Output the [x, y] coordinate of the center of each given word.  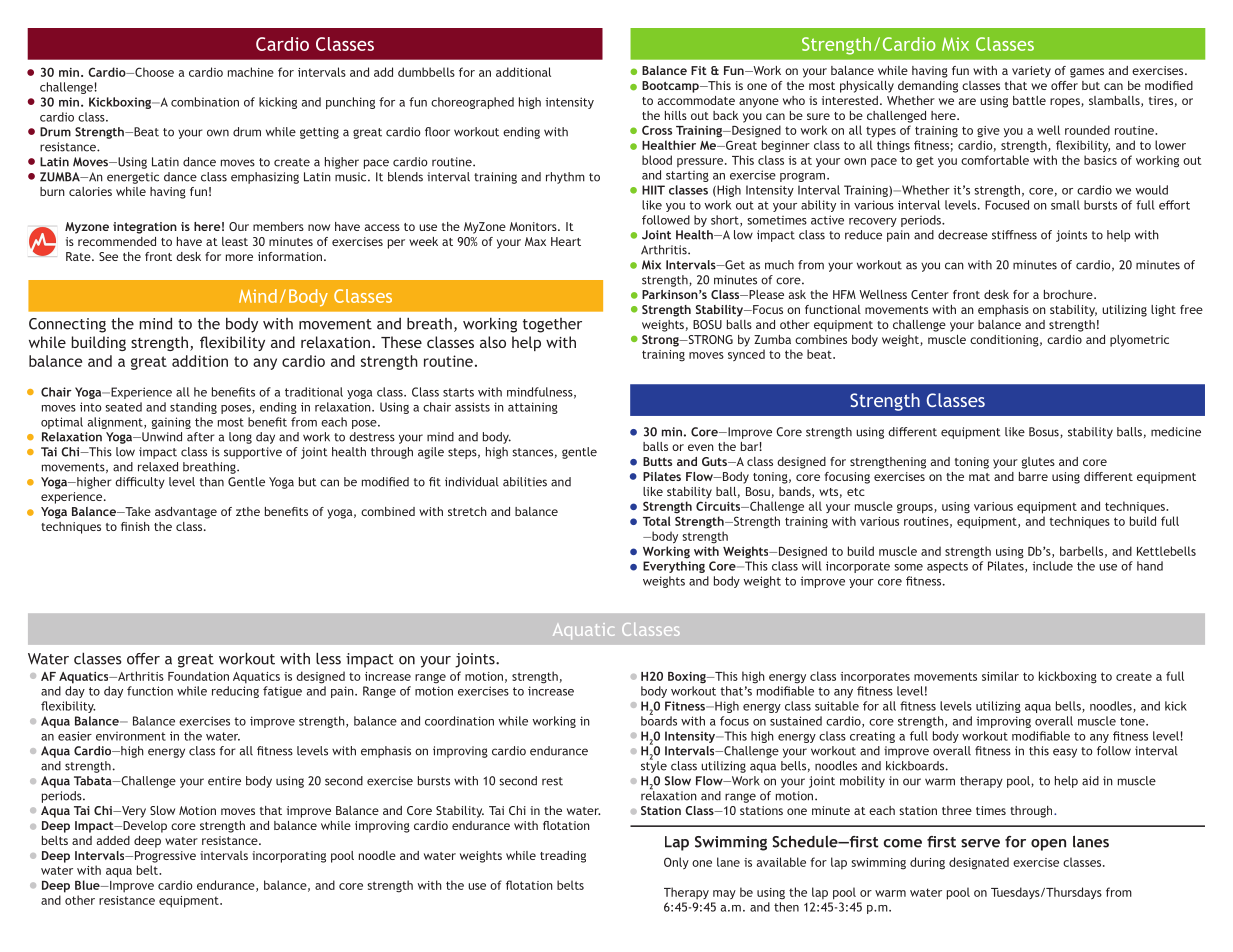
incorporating [289, 857]
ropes [1066, 103]
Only [676, 863]
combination [205, 102]
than [212, 482]
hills [676, 115]
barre [1033, 476]
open [1048, 845]
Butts [657, 461]
